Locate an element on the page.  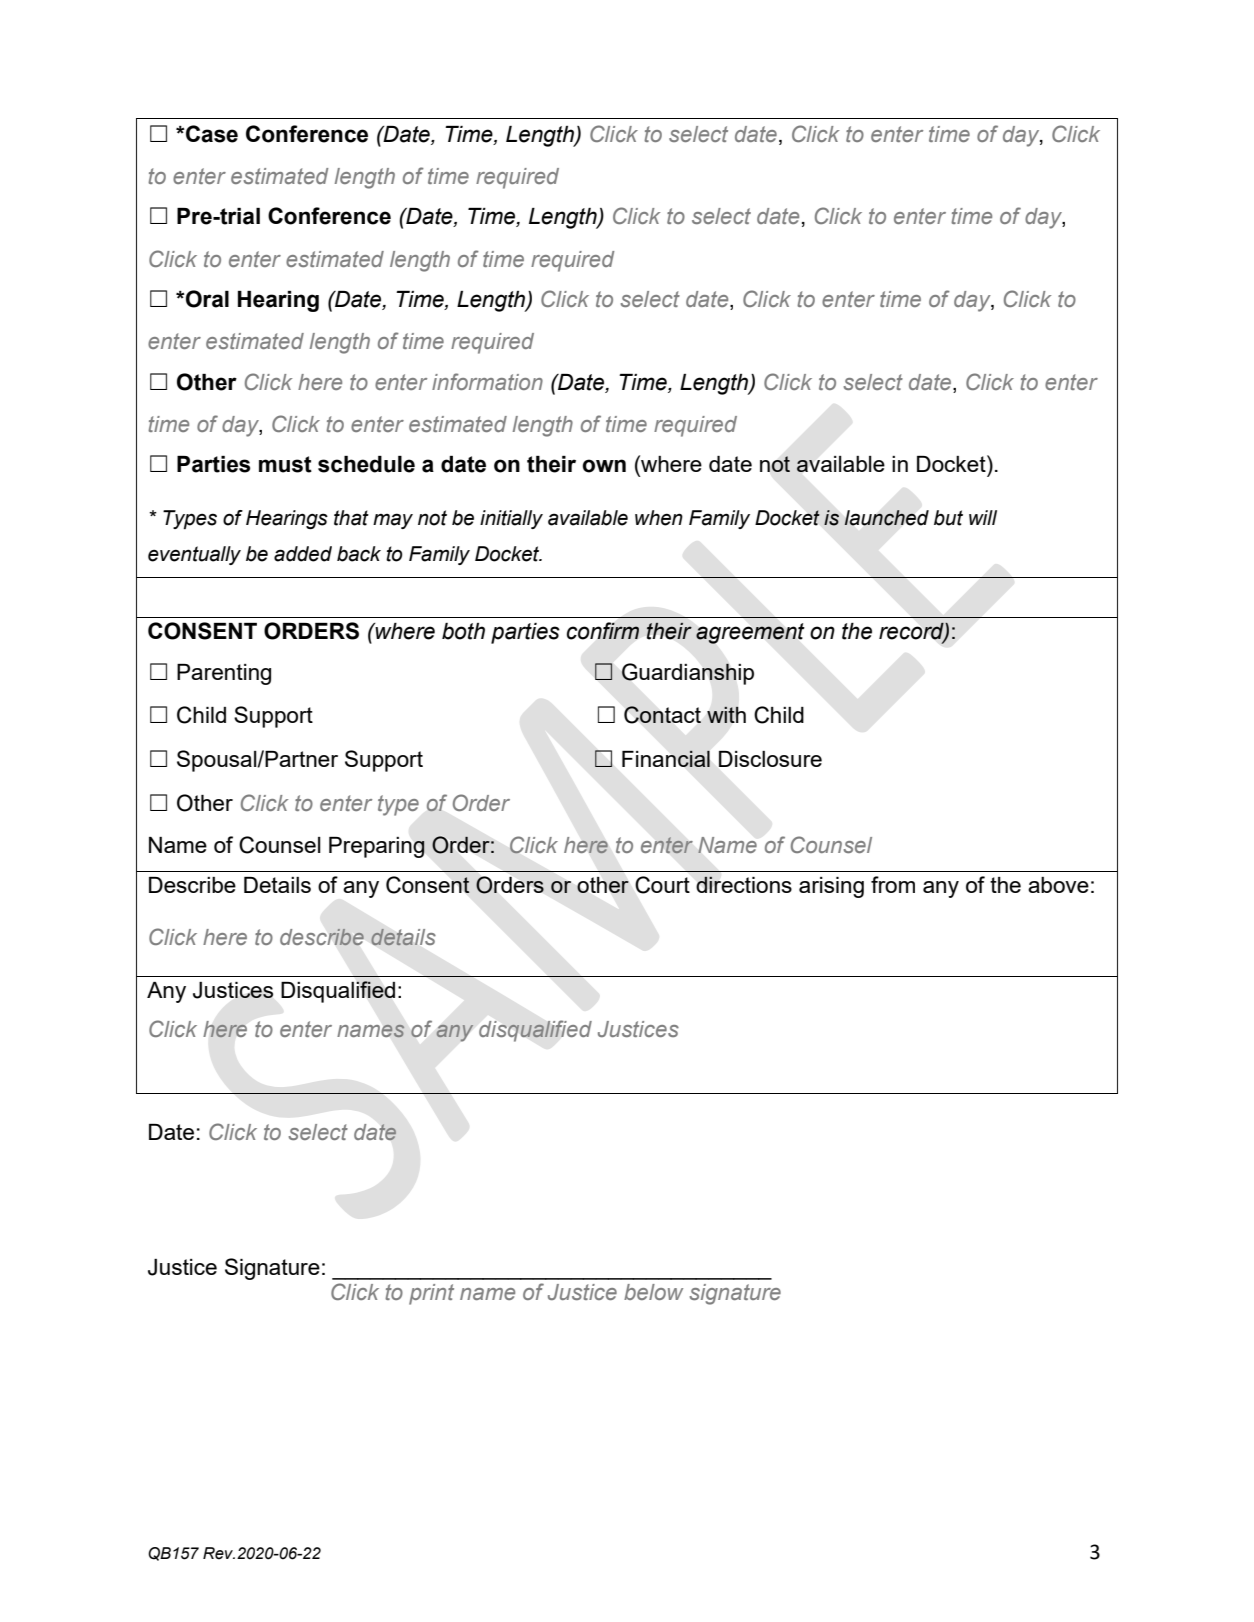
Contact is located at coordinates (662, 715).
